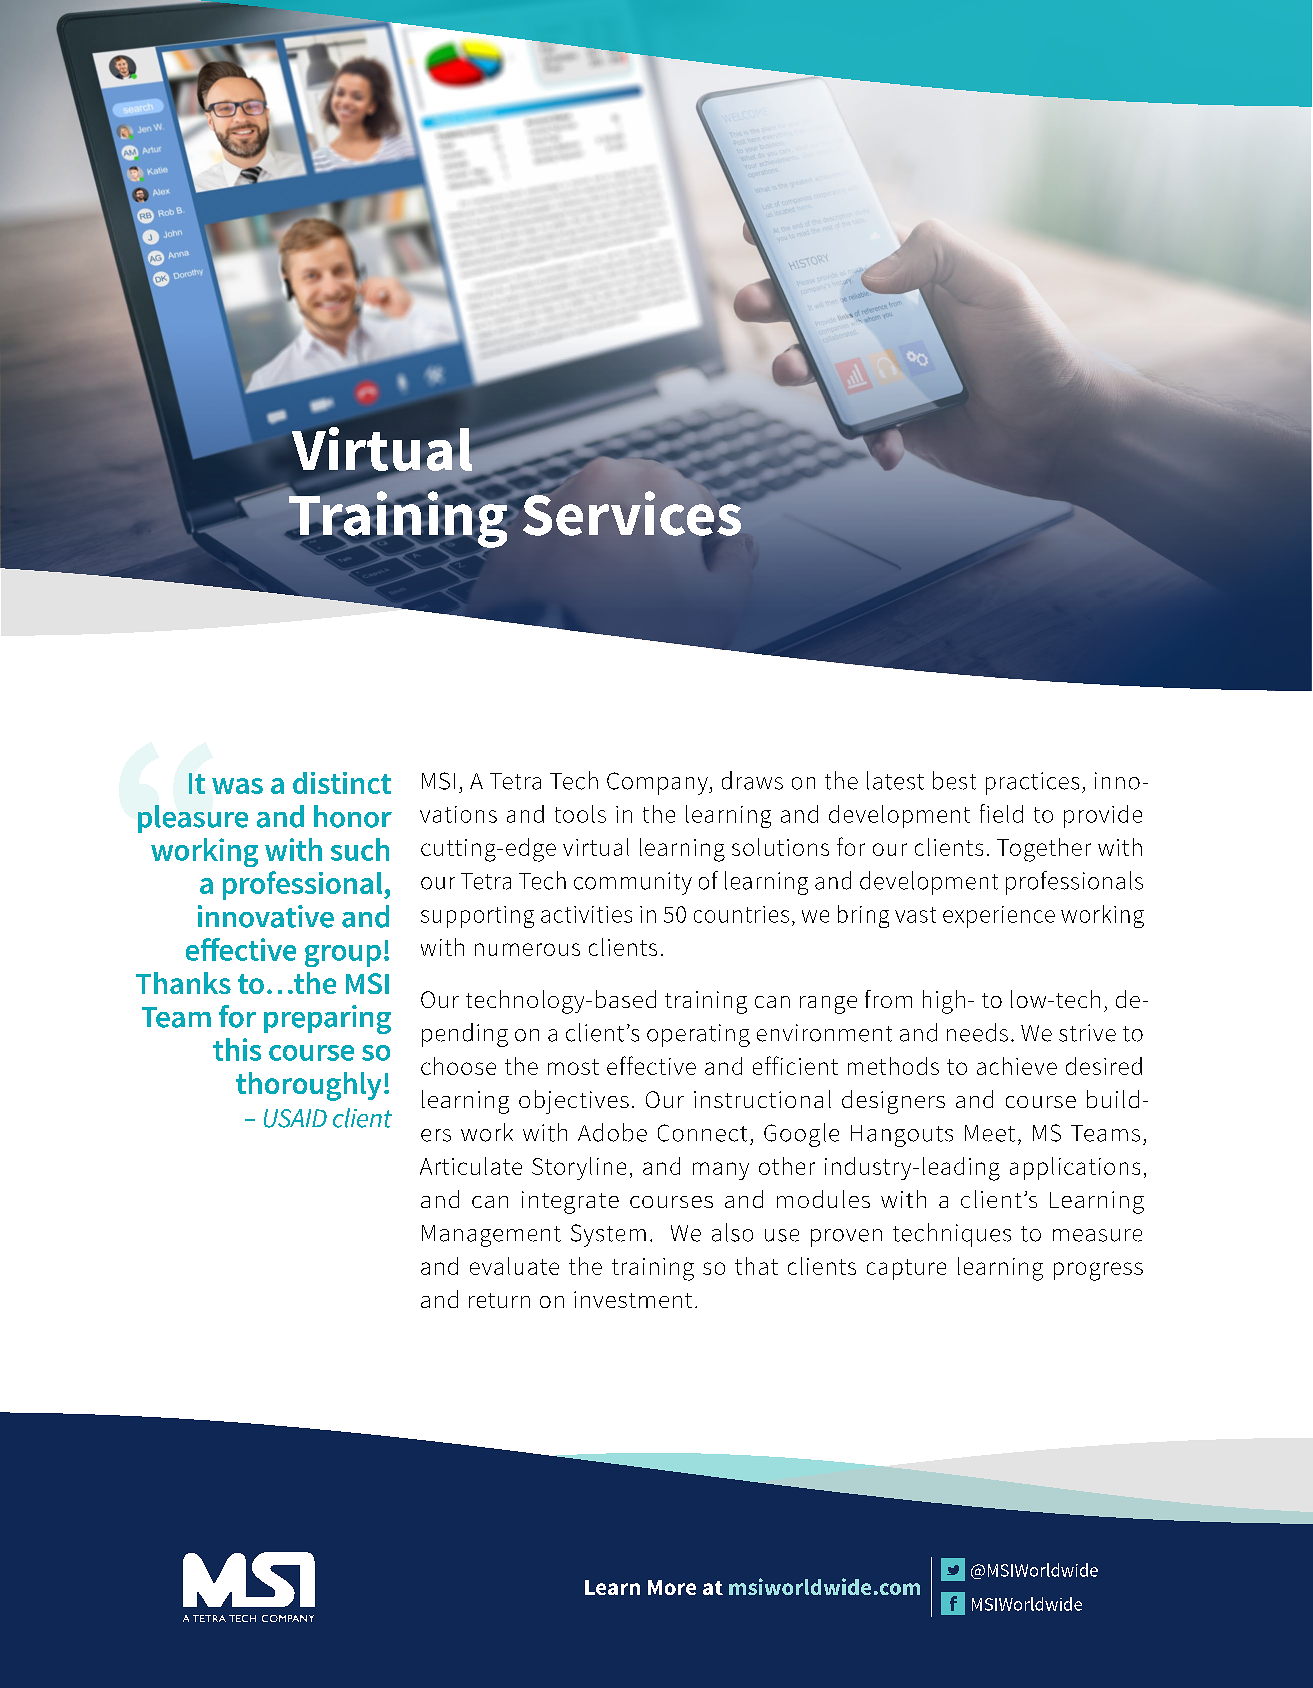  Describe the element at coordinates (308, 1086) in the page. I see `thoroughly` at that location.
